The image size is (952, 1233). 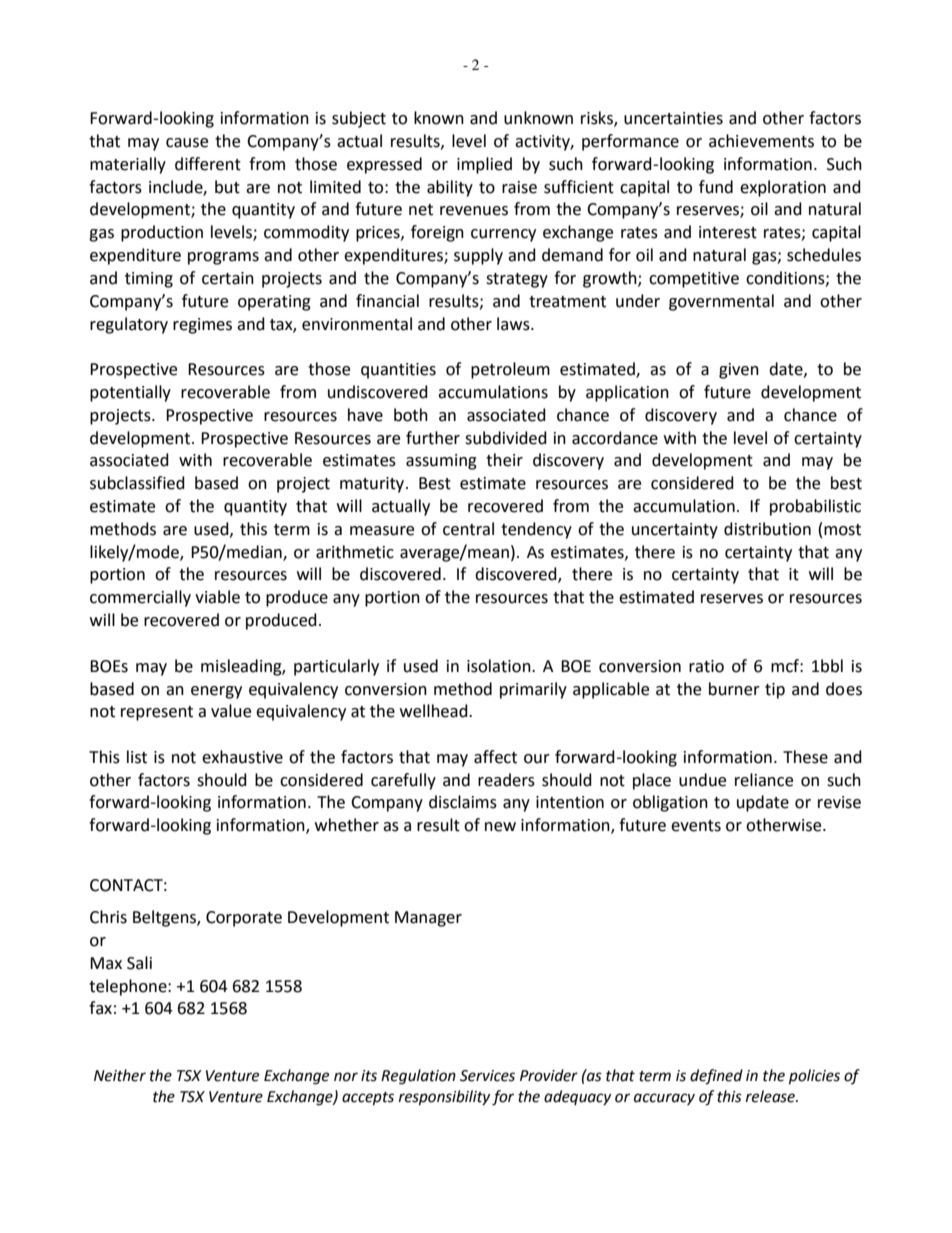 I want to click on potentially, so click(x=130, y=393).
